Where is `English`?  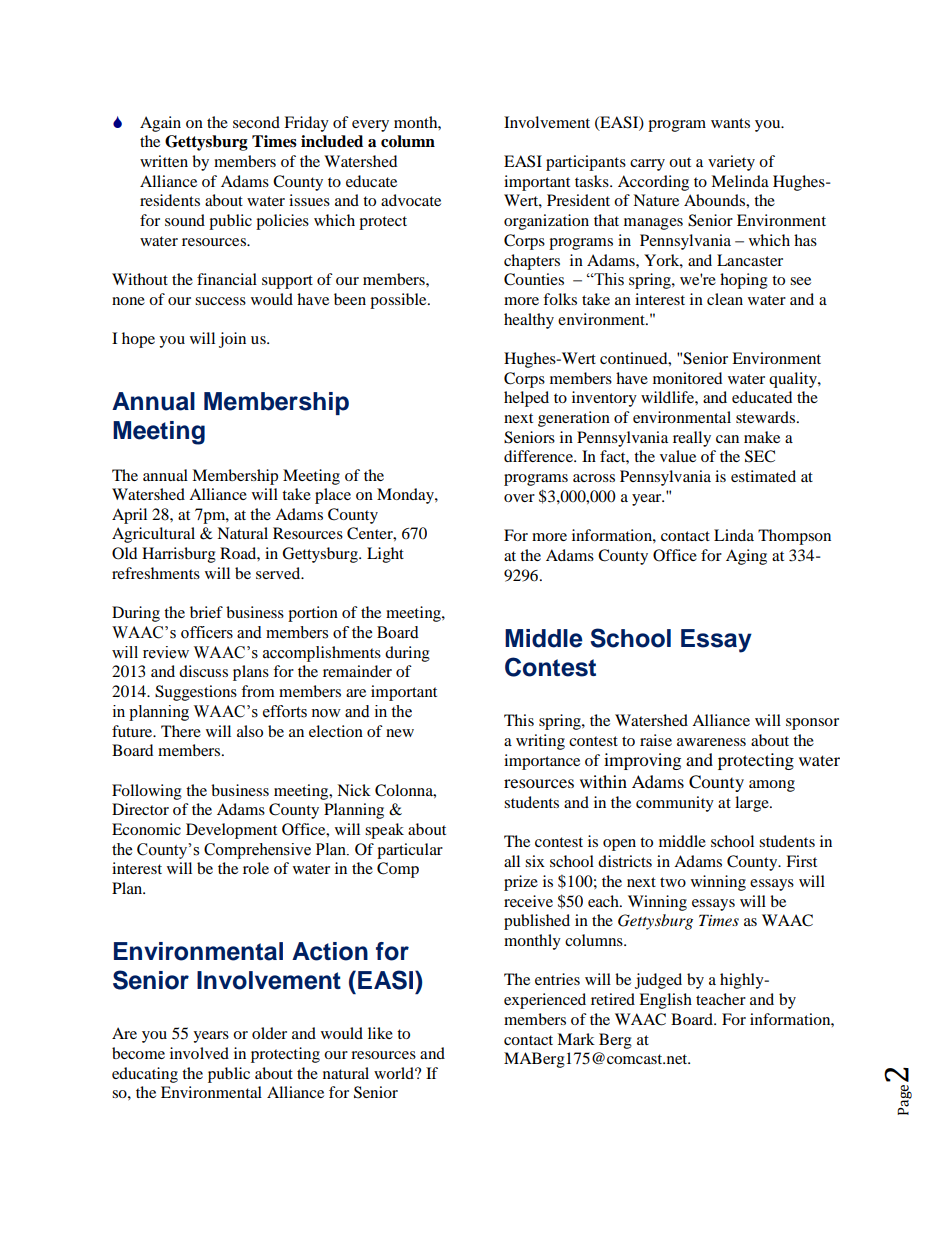 English is located at coordinates (665, 1001).
